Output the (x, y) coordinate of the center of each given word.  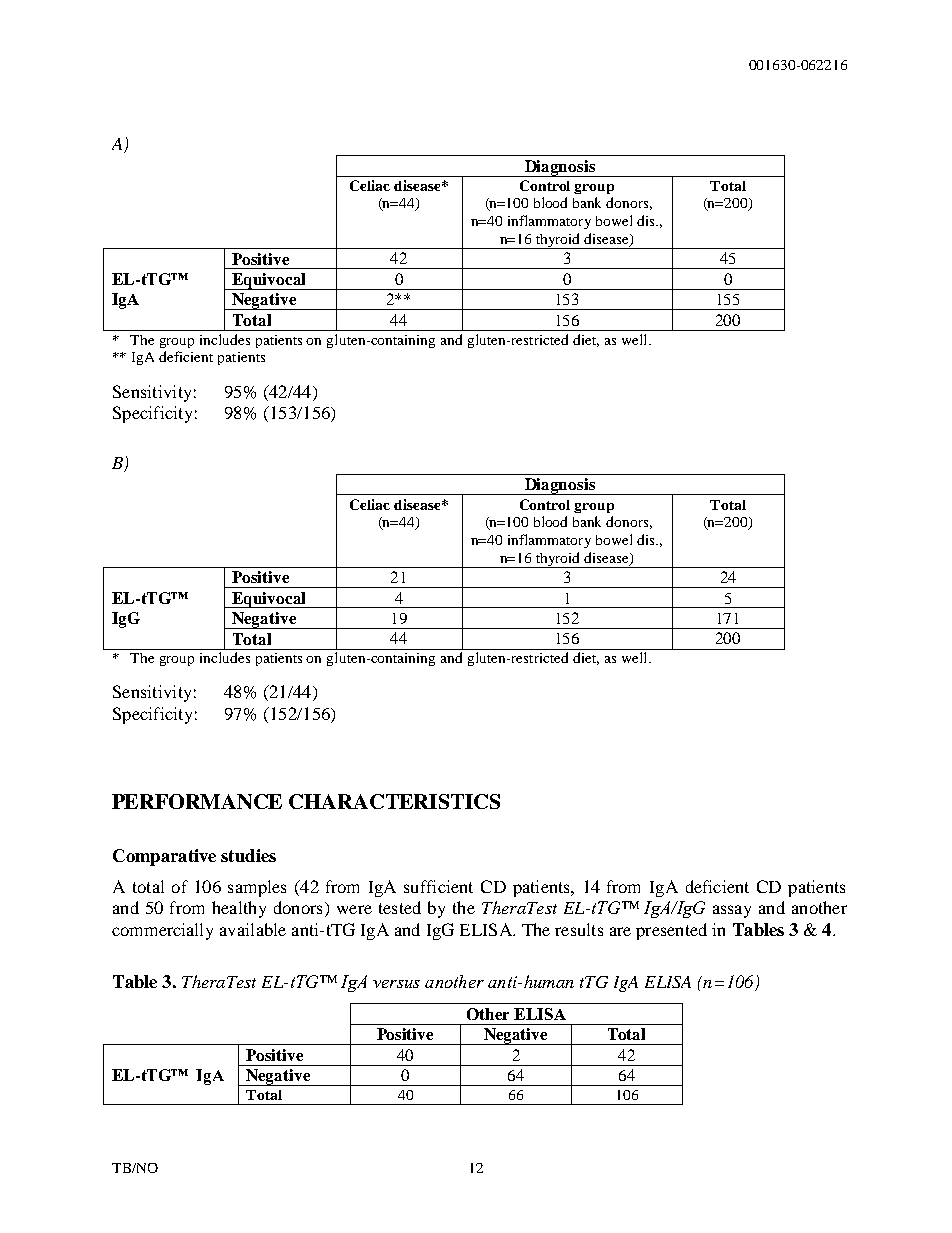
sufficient (438, 886)
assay (732, 911)
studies (248, 855)
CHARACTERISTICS (394, 801)
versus (396, 984)
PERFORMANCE (197, 801)
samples (257, 888)
